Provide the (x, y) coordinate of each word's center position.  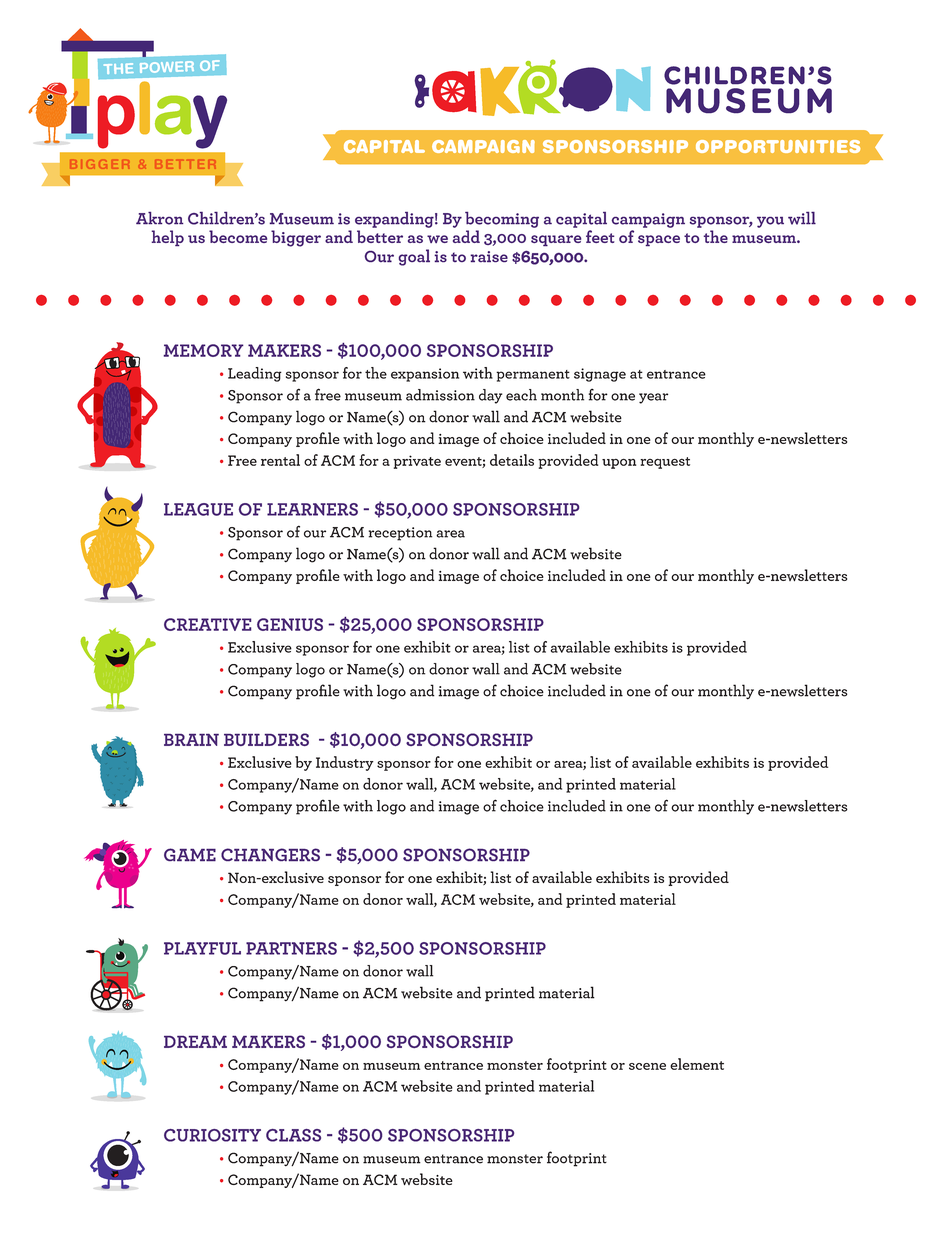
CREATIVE (208, 624)
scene (647, 1066)
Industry (345, 763)
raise (489, 257)
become (238, 236)
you (770, 222)
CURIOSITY (212, 1135)
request (665, 463)
